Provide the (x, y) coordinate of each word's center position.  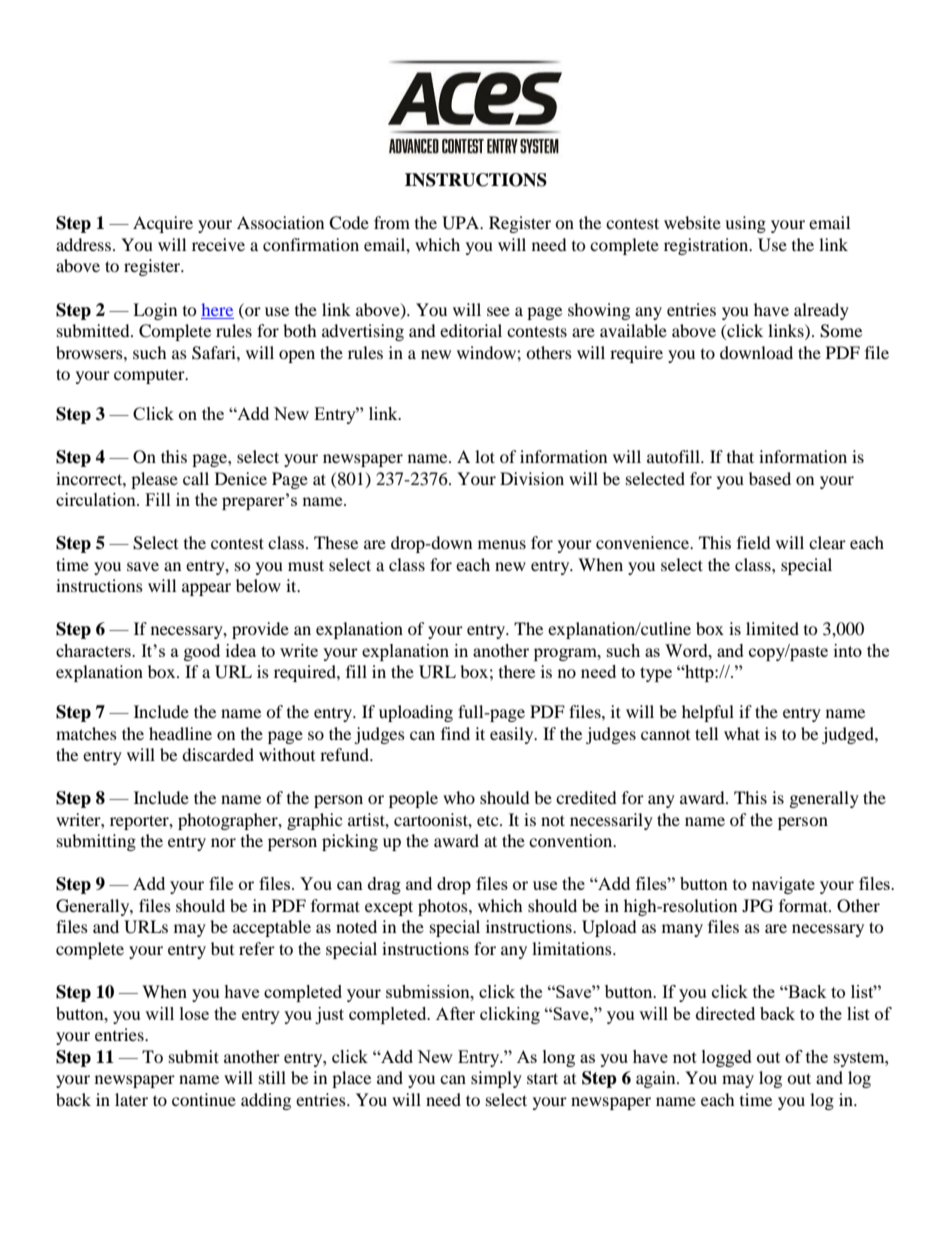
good (202, 652)
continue (204, 1099)
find (455, 733)
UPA (462, 223)
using (745, 224)
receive (218, 244)
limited (772, 628)
